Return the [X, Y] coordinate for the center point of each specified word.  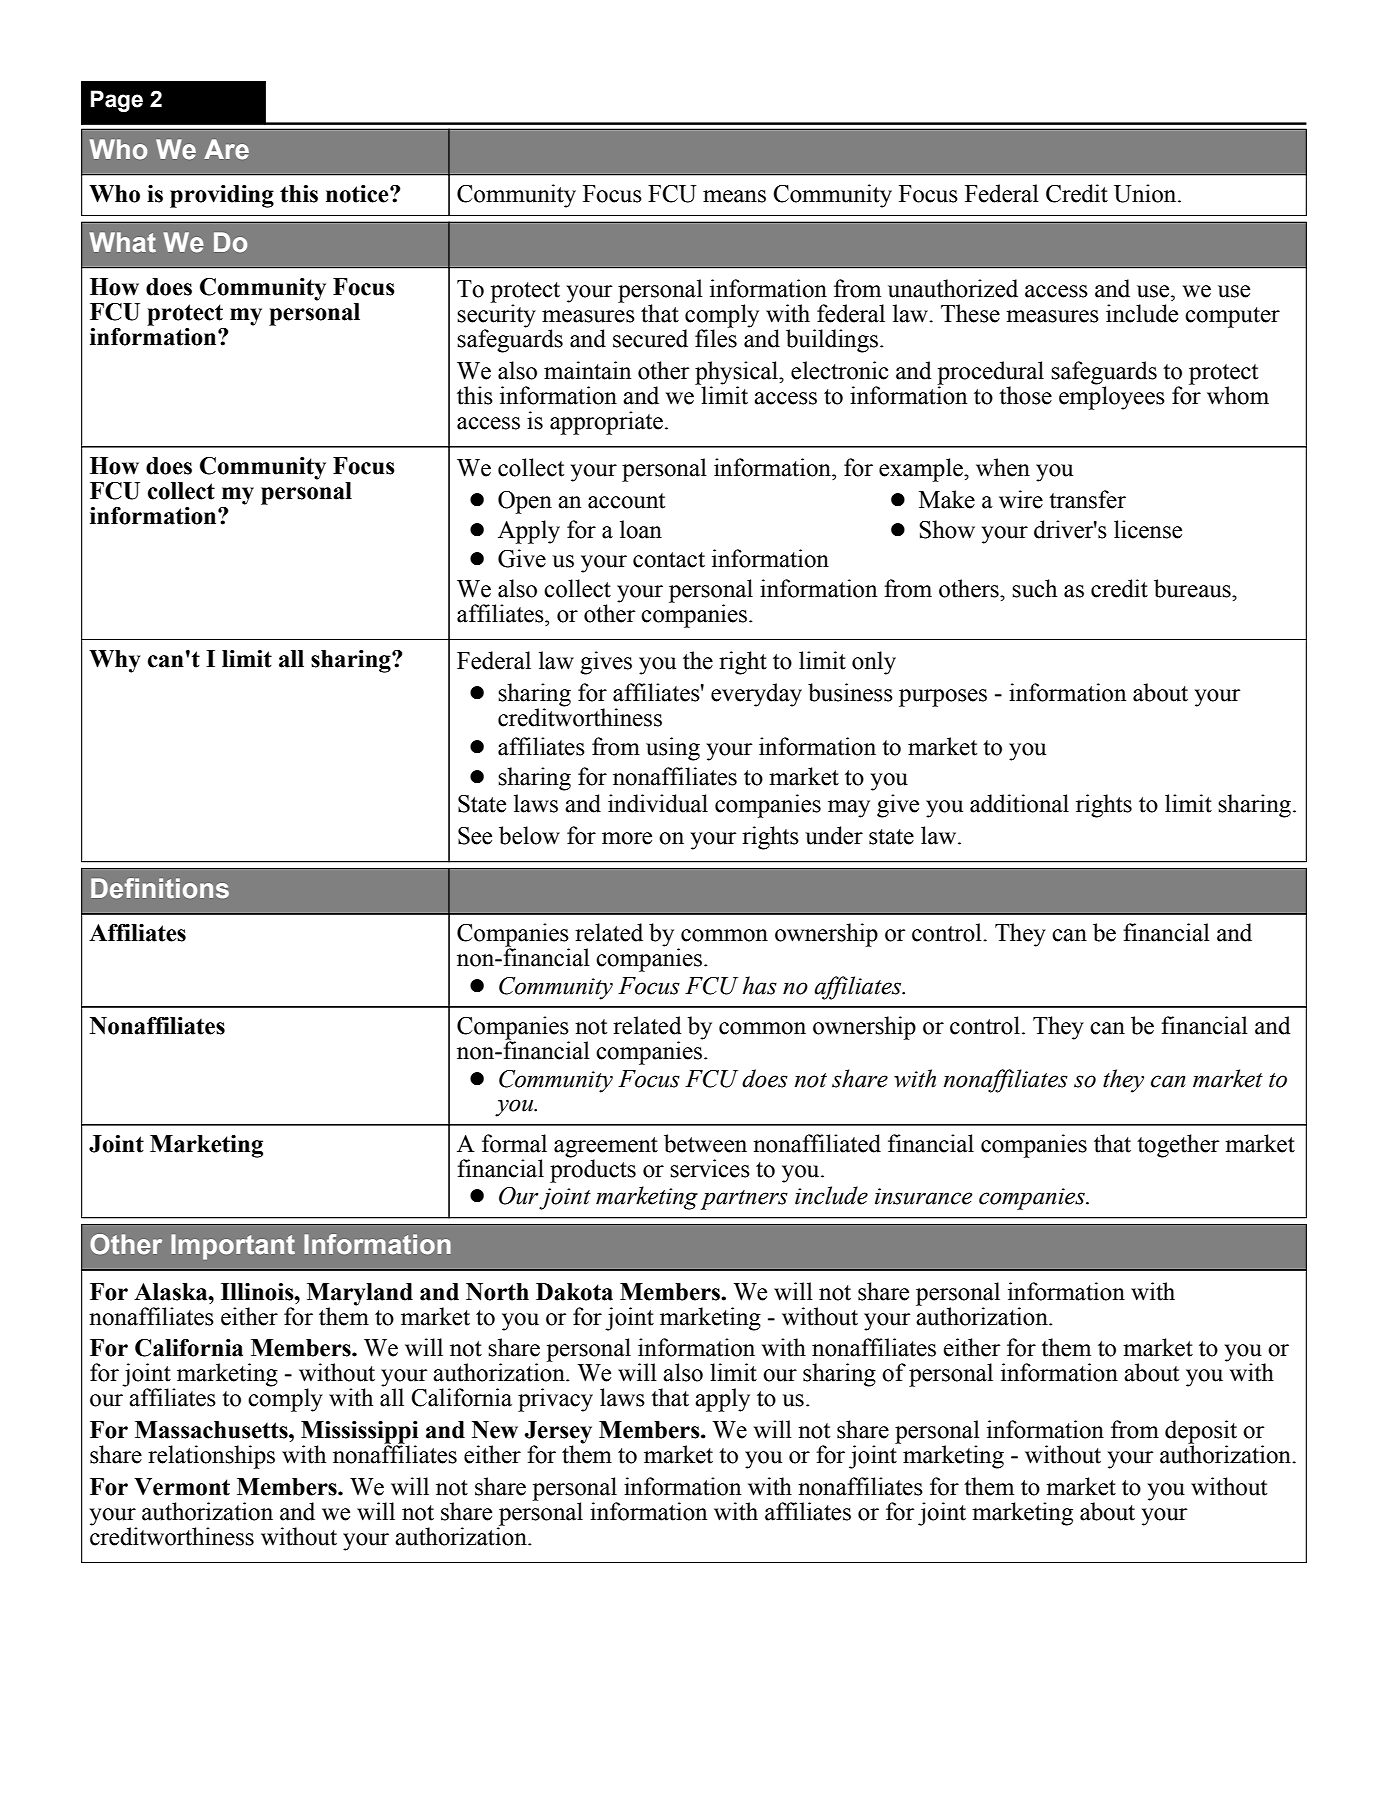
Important [233, 1247]
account [627, 501]
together [1178, 1146]
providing [222, 196]
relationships [211, 1457]
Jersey [558, 1433]
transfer [1087, 499]
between [705, 1143]
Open [525, 502]
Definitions [160, 888]
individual [658, 803]
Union [1146, 193]
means [734, 196]
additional [1019, 803]
